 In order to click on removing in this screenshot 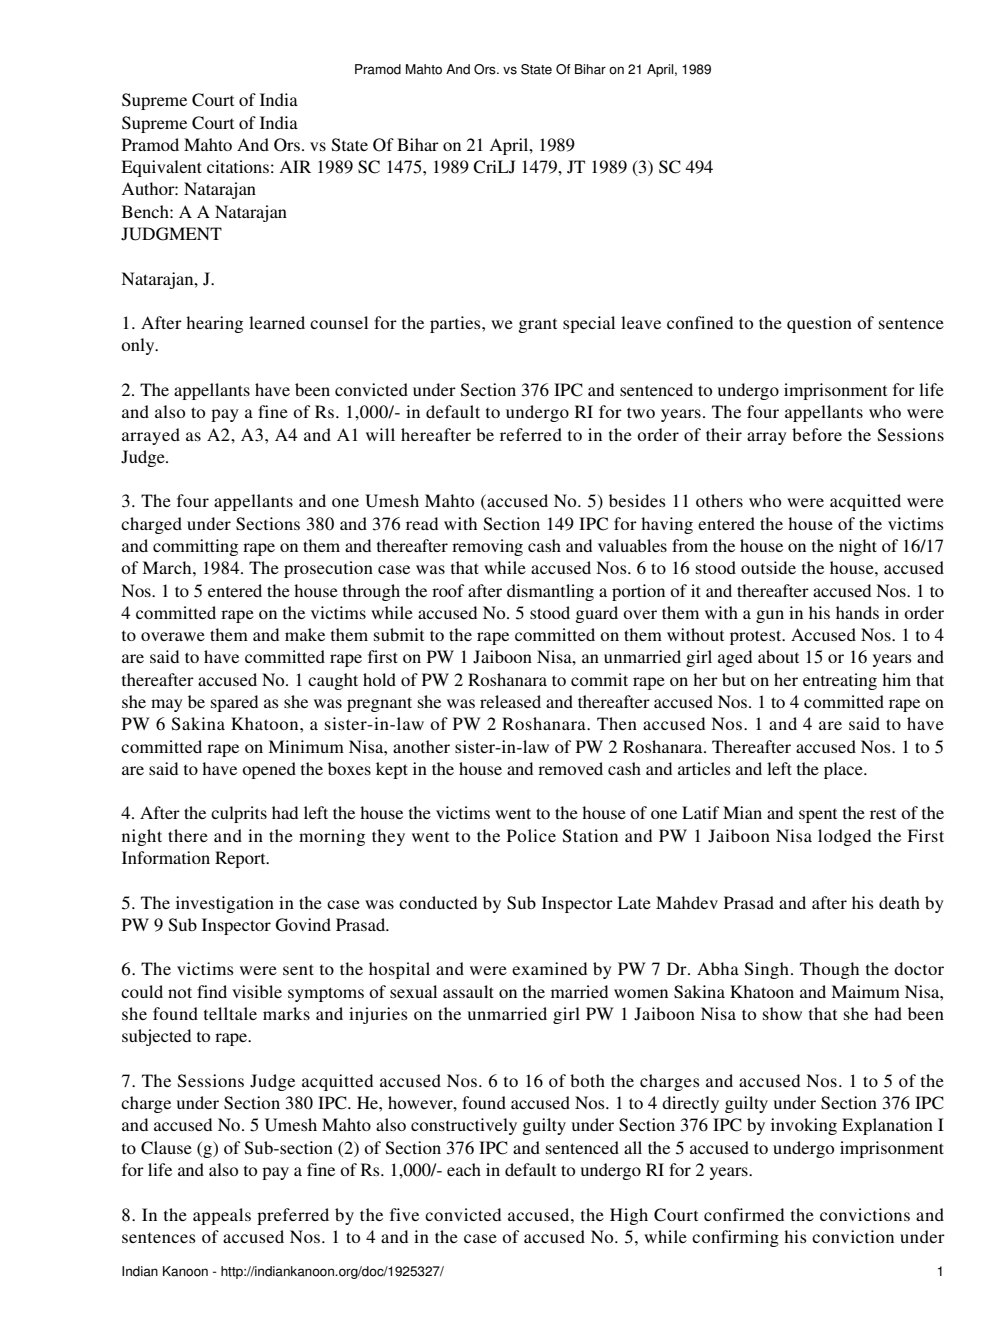, I will do `click(487, 547)`.
